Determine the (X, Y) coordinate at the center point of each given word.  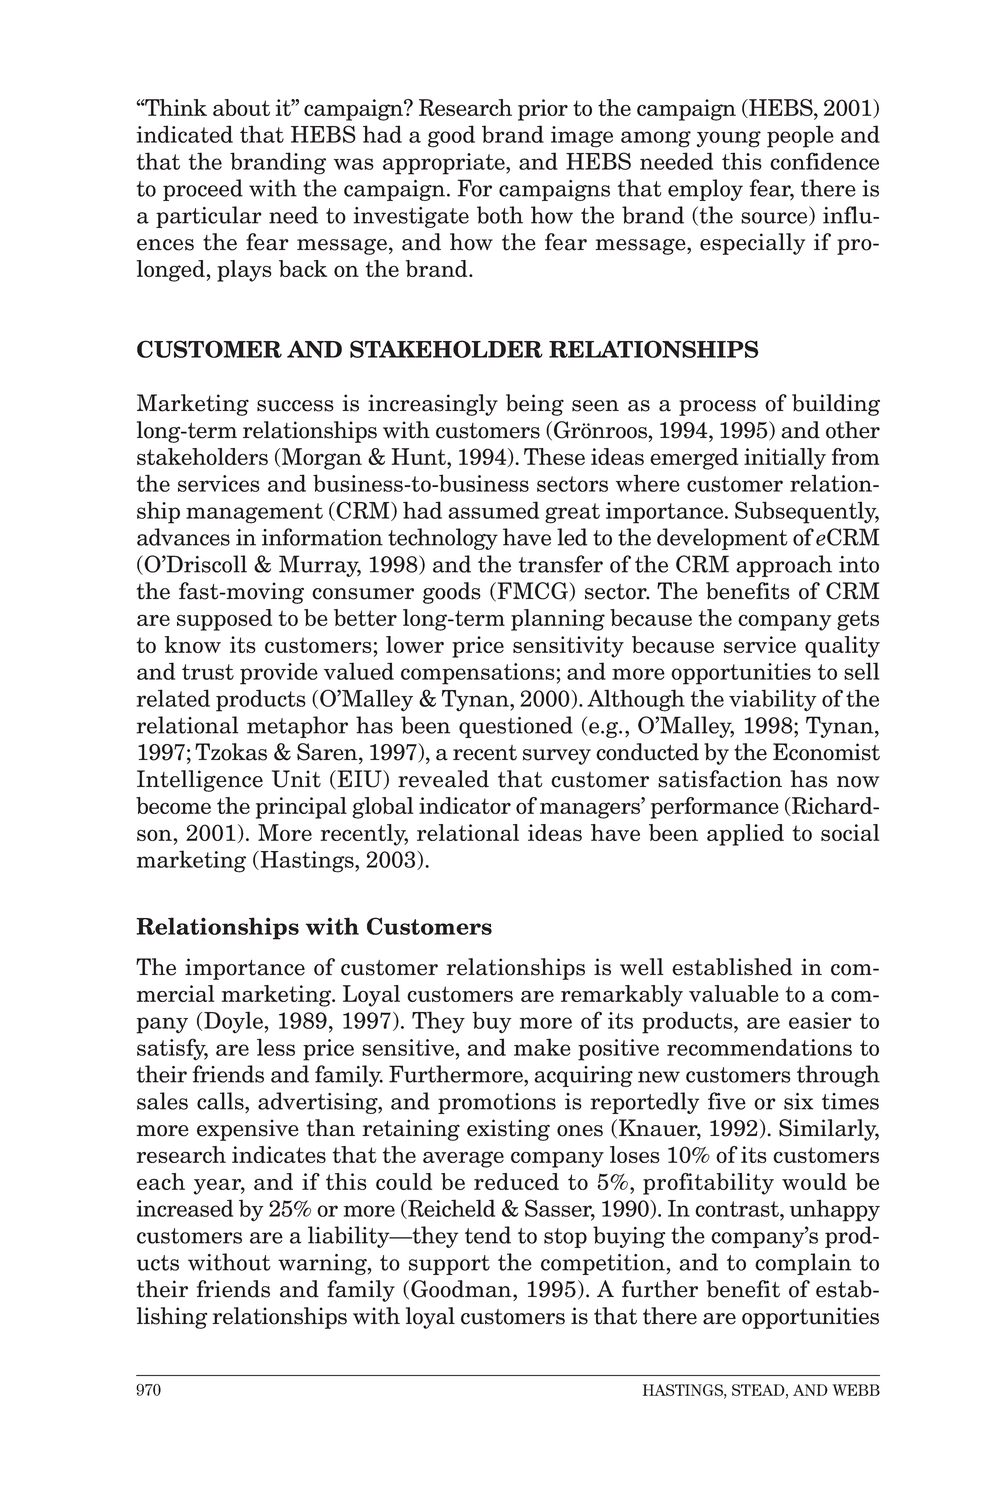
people (800, 136)
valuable (734, 993)
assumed (493, 510)
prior (543, 110)
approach (784, 566)
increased (185, 1208)
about (241, 107)
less (276, 1047)
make (542, 1047)
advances (183, 537)
